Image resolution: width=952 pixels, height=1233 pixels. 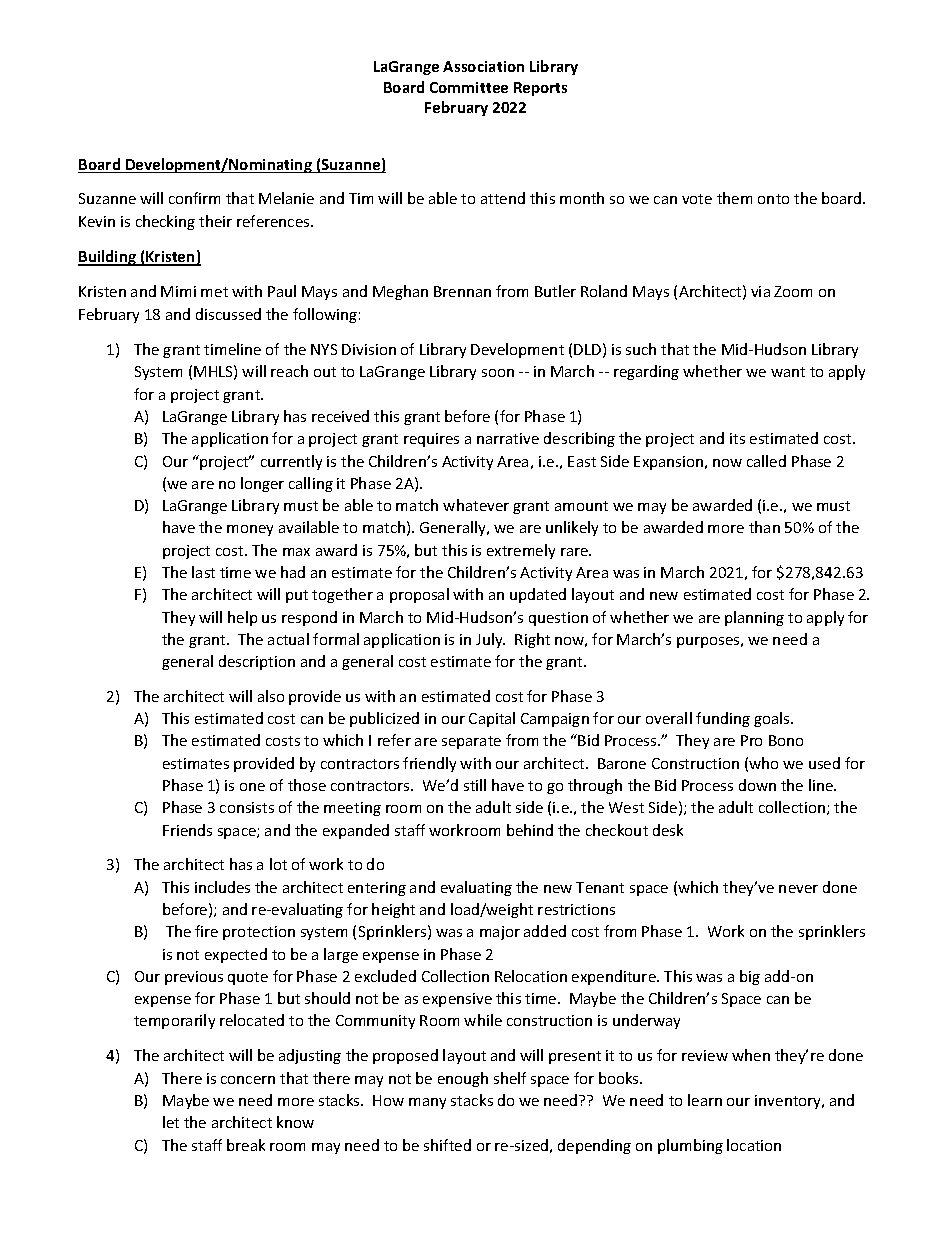 What do you see at coordinates (203, 572) in the document?
I see `last` at bounding box center [203, 572].
